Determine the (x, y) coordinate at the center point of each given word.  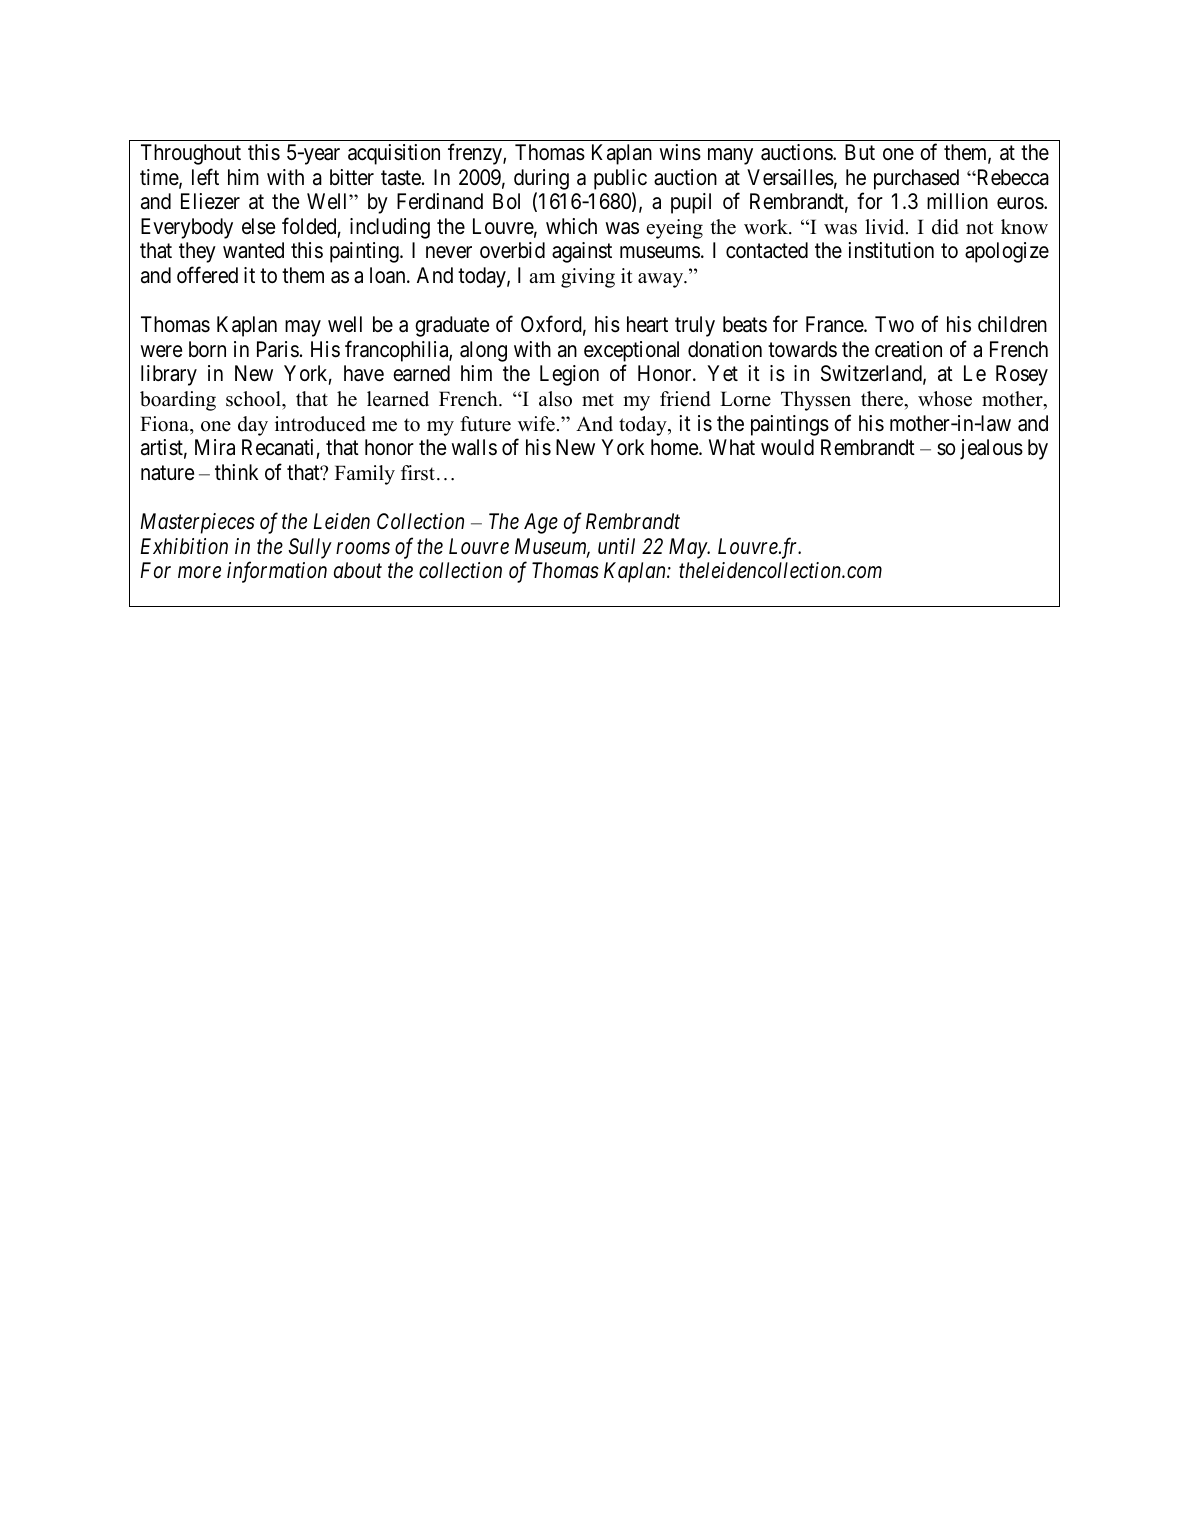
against (582, 252)
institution (891, 250)
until (616, 546)
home (675, 447)
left (205, 177)
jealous (991, 449)
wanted (253, 250)
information (277, 572)
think (236, 472)
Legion (569, 375)
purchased (916, 179)
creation (908, 349)
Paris (278, 349)
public (620, 179)
